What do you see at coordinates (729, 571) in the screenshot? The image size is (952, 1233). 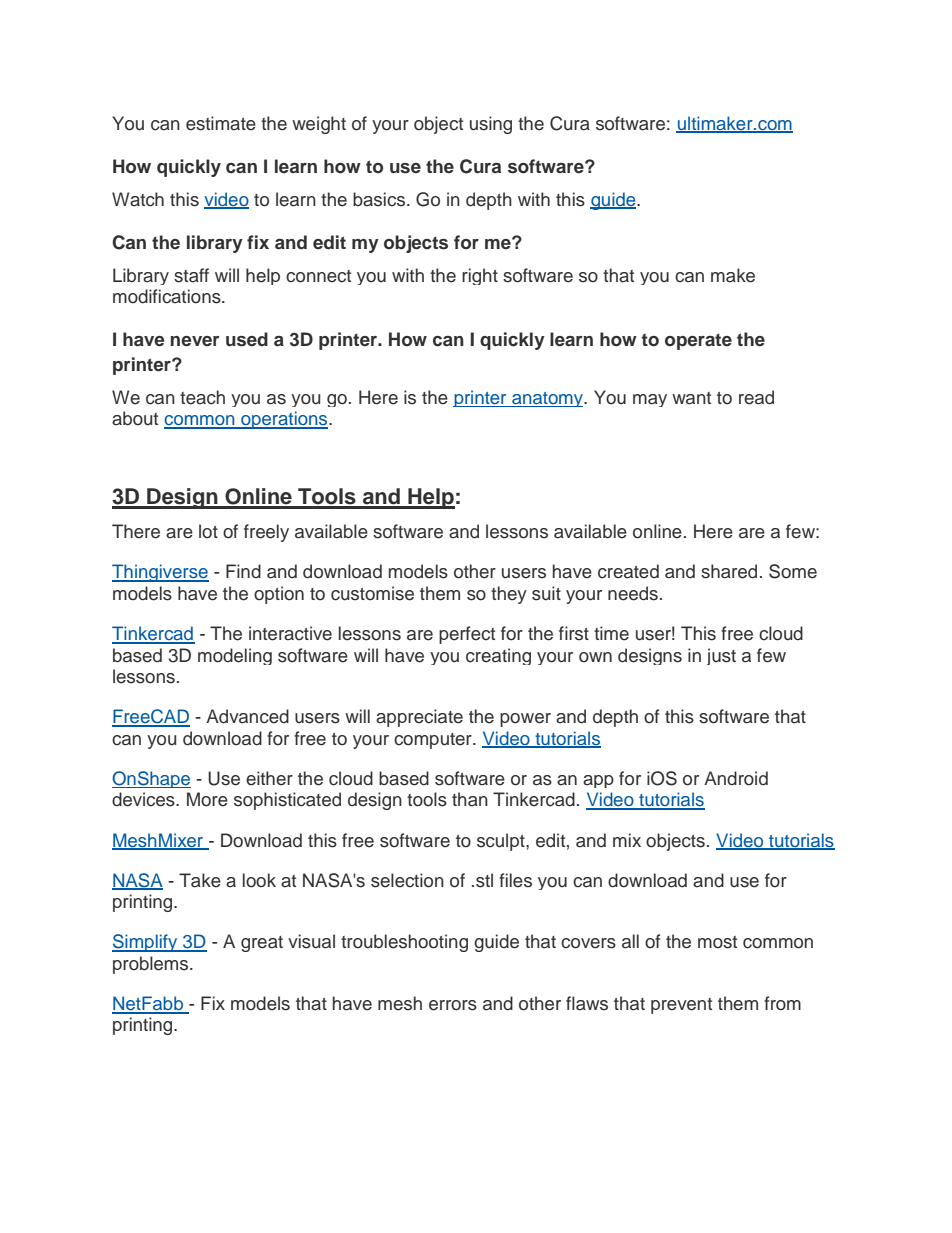 I see `shared` at bounding box center [729, 571].
